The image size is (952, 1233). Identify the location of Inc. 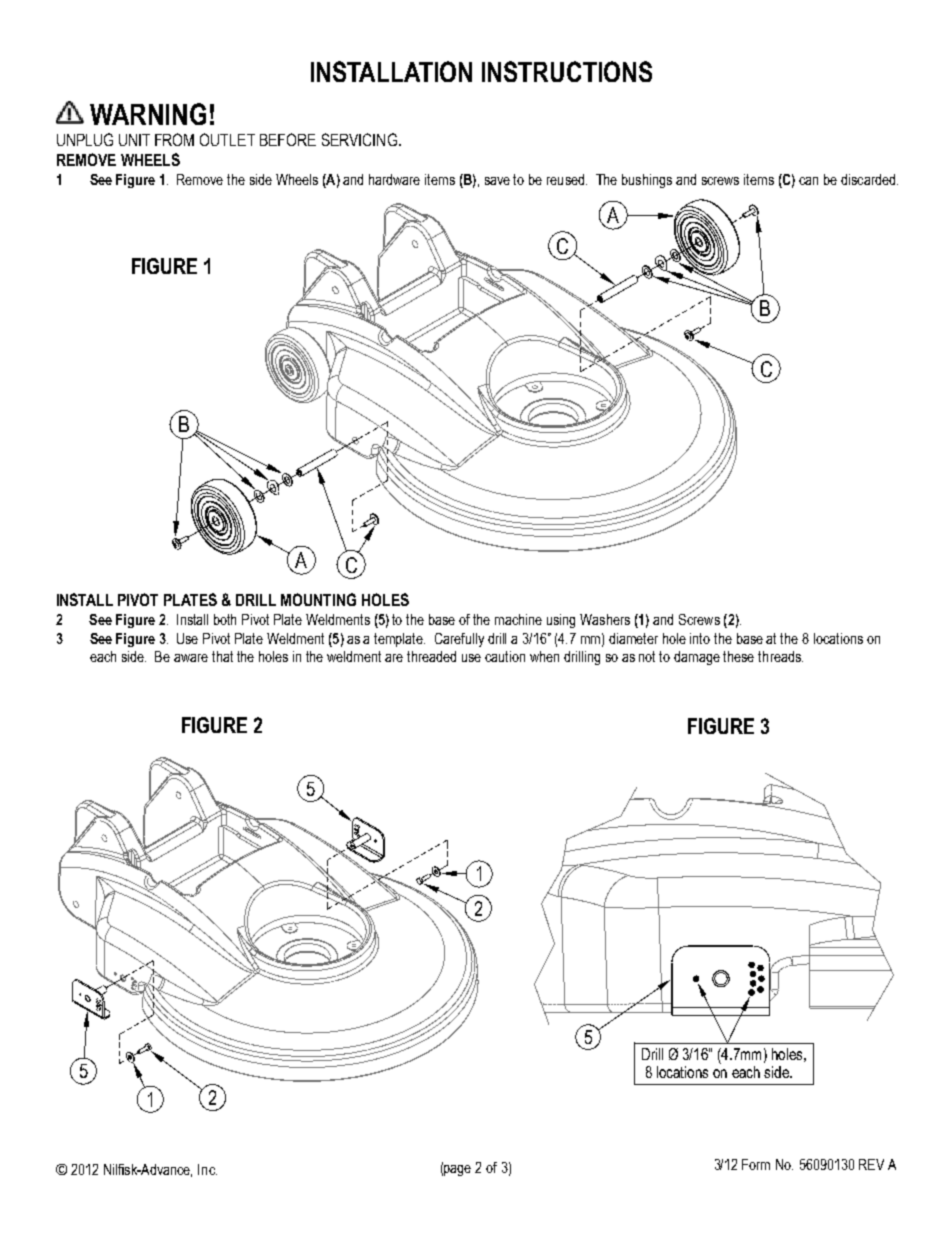
(207, 1169).
